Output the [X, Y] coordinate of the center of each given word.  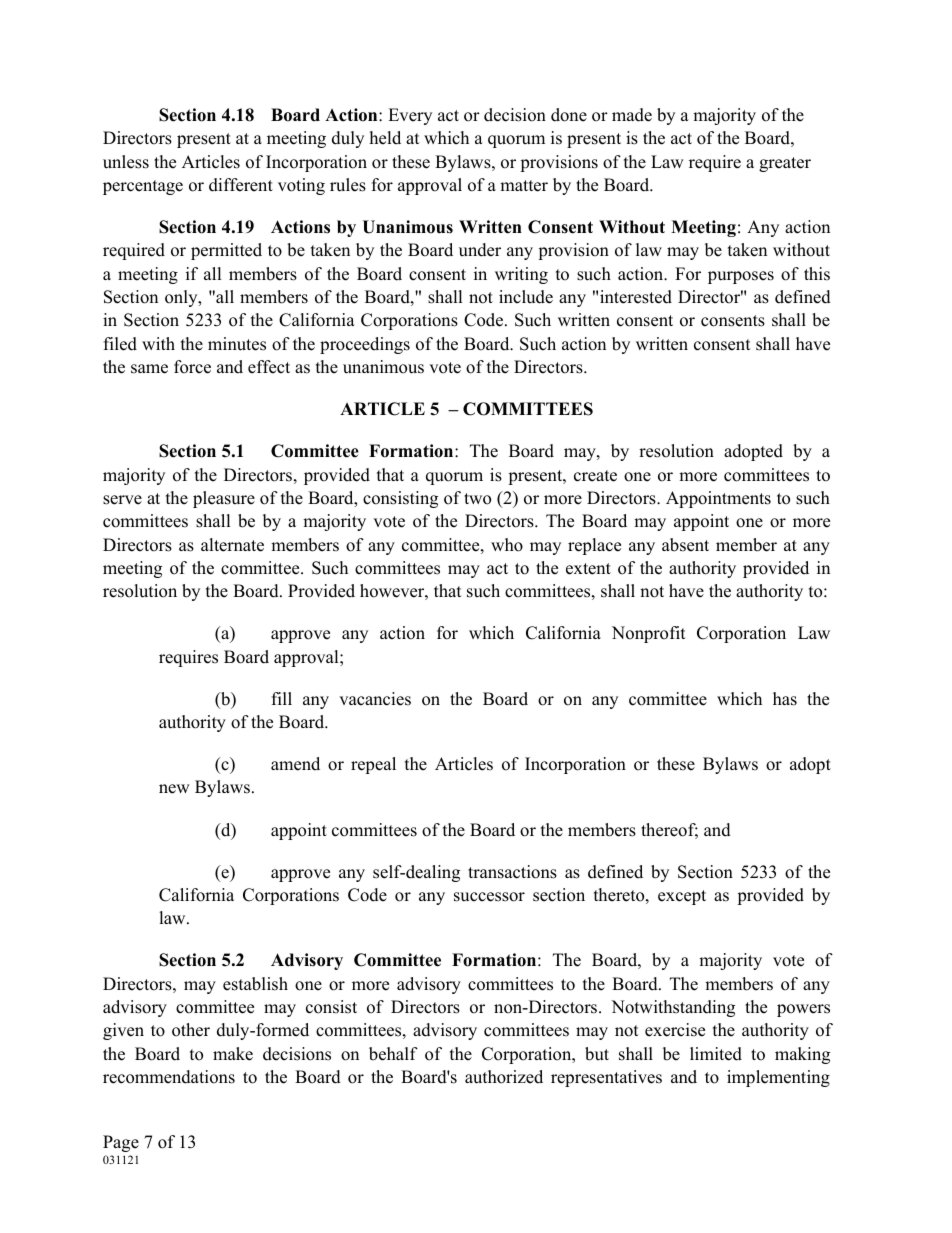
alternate [232, 545]
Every [410, 116]
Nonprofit [649, 634]
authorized [504, 1077]
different [241, 185]
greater [785, 164]
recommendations [169, 1077]
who [507, 545]
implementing [778, 1078]
